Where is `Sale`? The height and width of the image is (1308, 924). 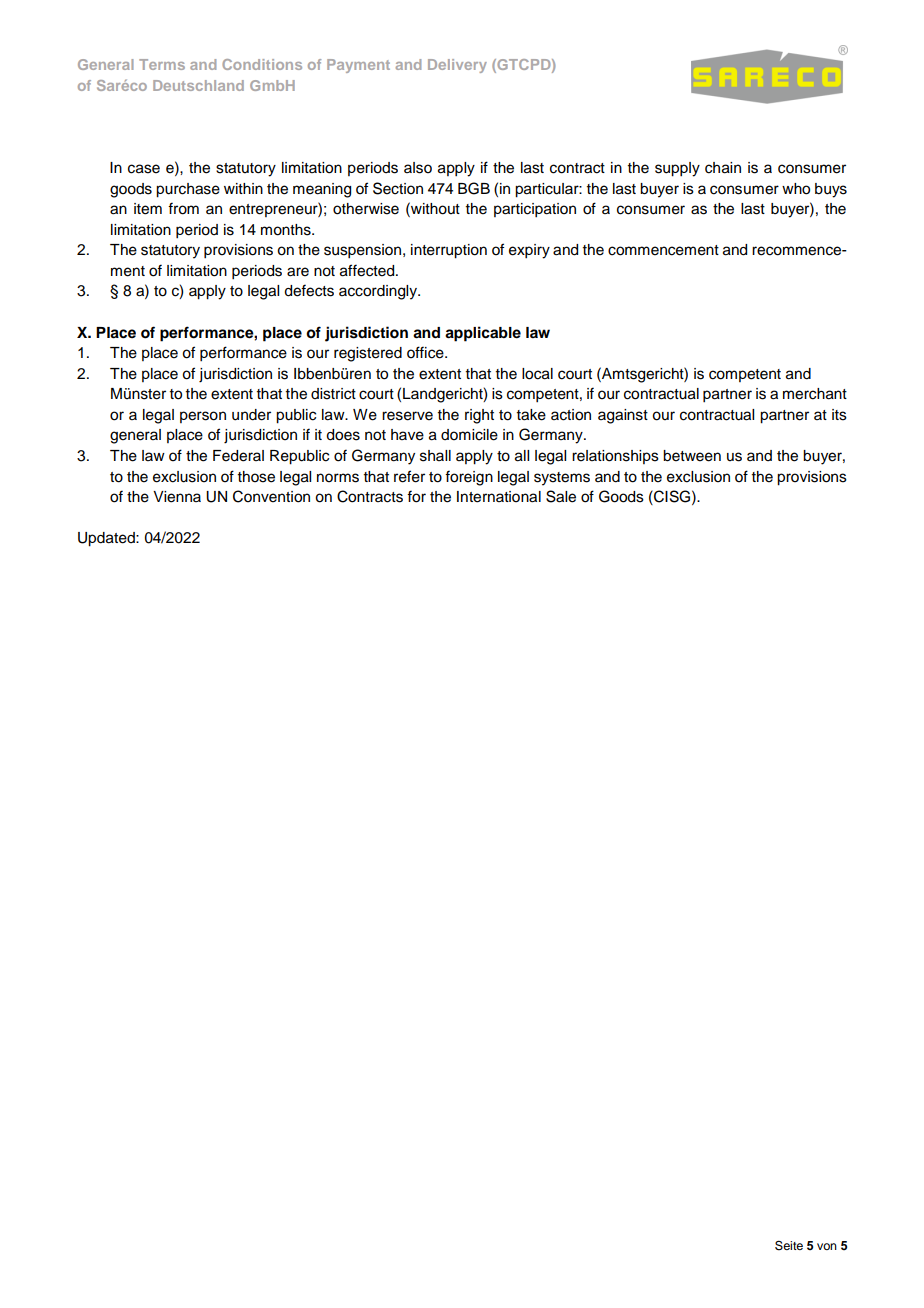
Sale is located at coordinates (561, 496).
